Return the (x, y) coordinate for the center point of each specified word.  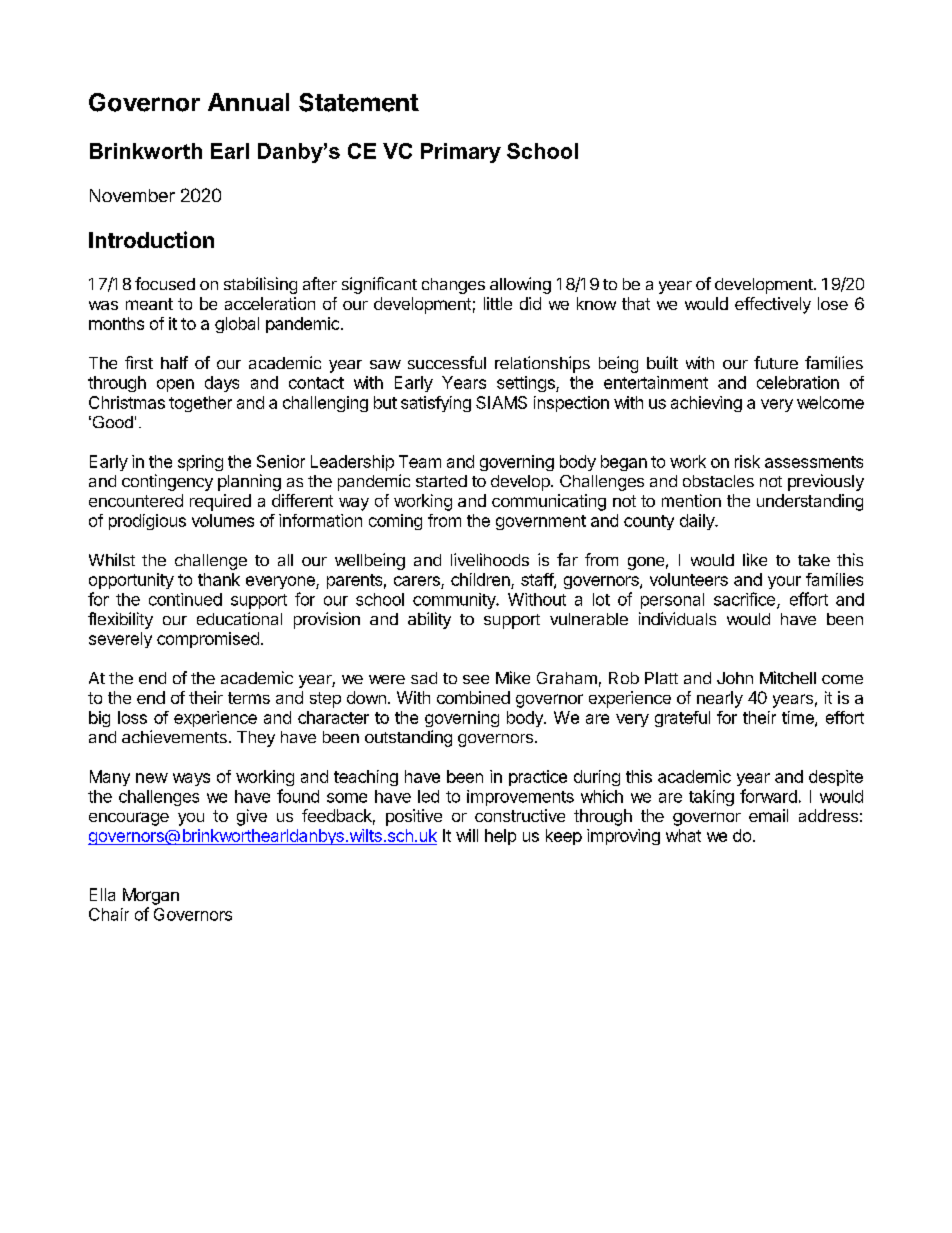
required (220, 502)
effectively (773, 305)
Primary (461, 153)
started (441, 481)
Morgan (151, 896)
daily (698, 522)
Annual (248, 102)
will (467, 835)
